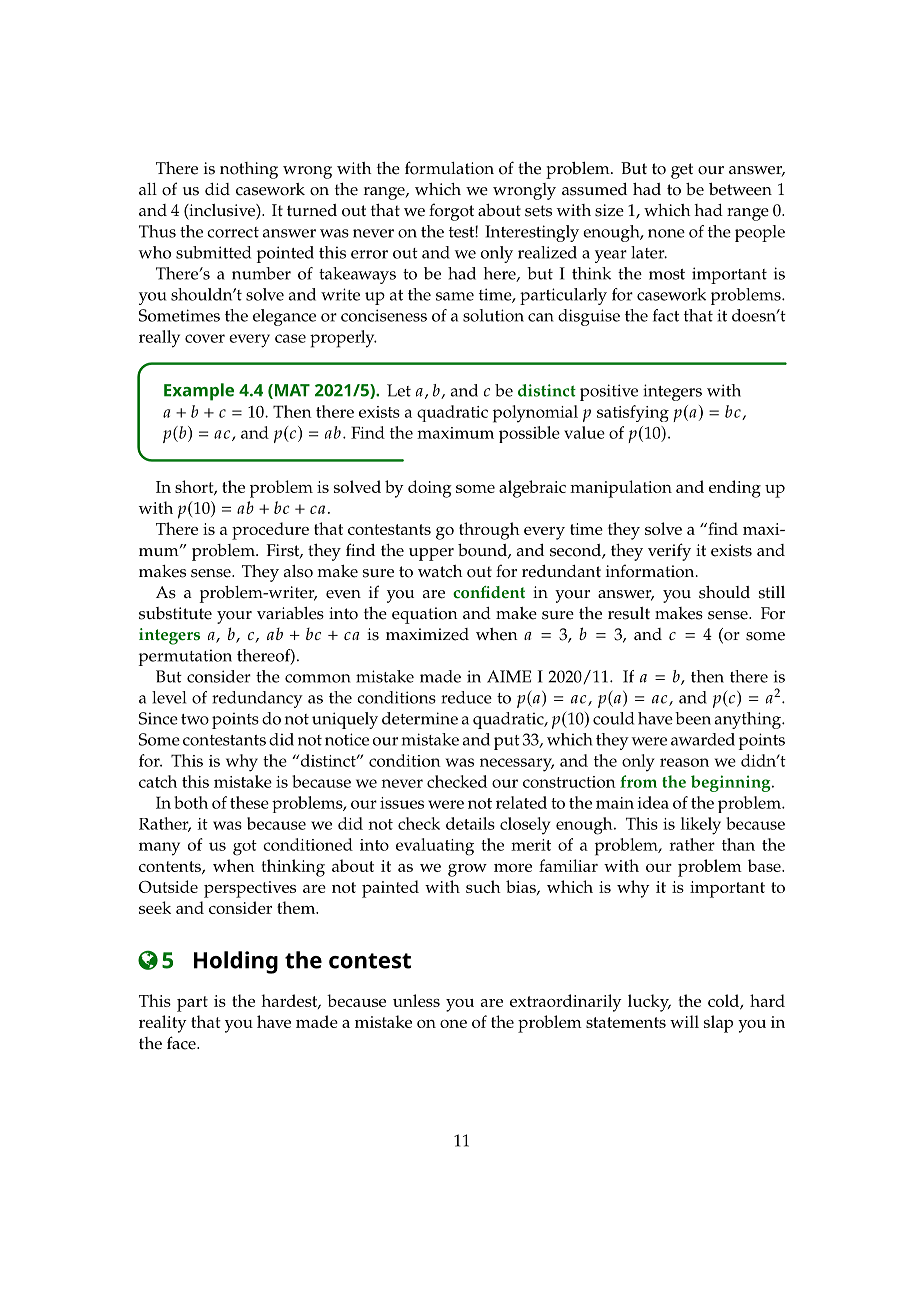 This document has width=924, height=1308. What do you see at coordinates (175, 613) in the document?
I see `substitute` at bounding box center [175, 613].
